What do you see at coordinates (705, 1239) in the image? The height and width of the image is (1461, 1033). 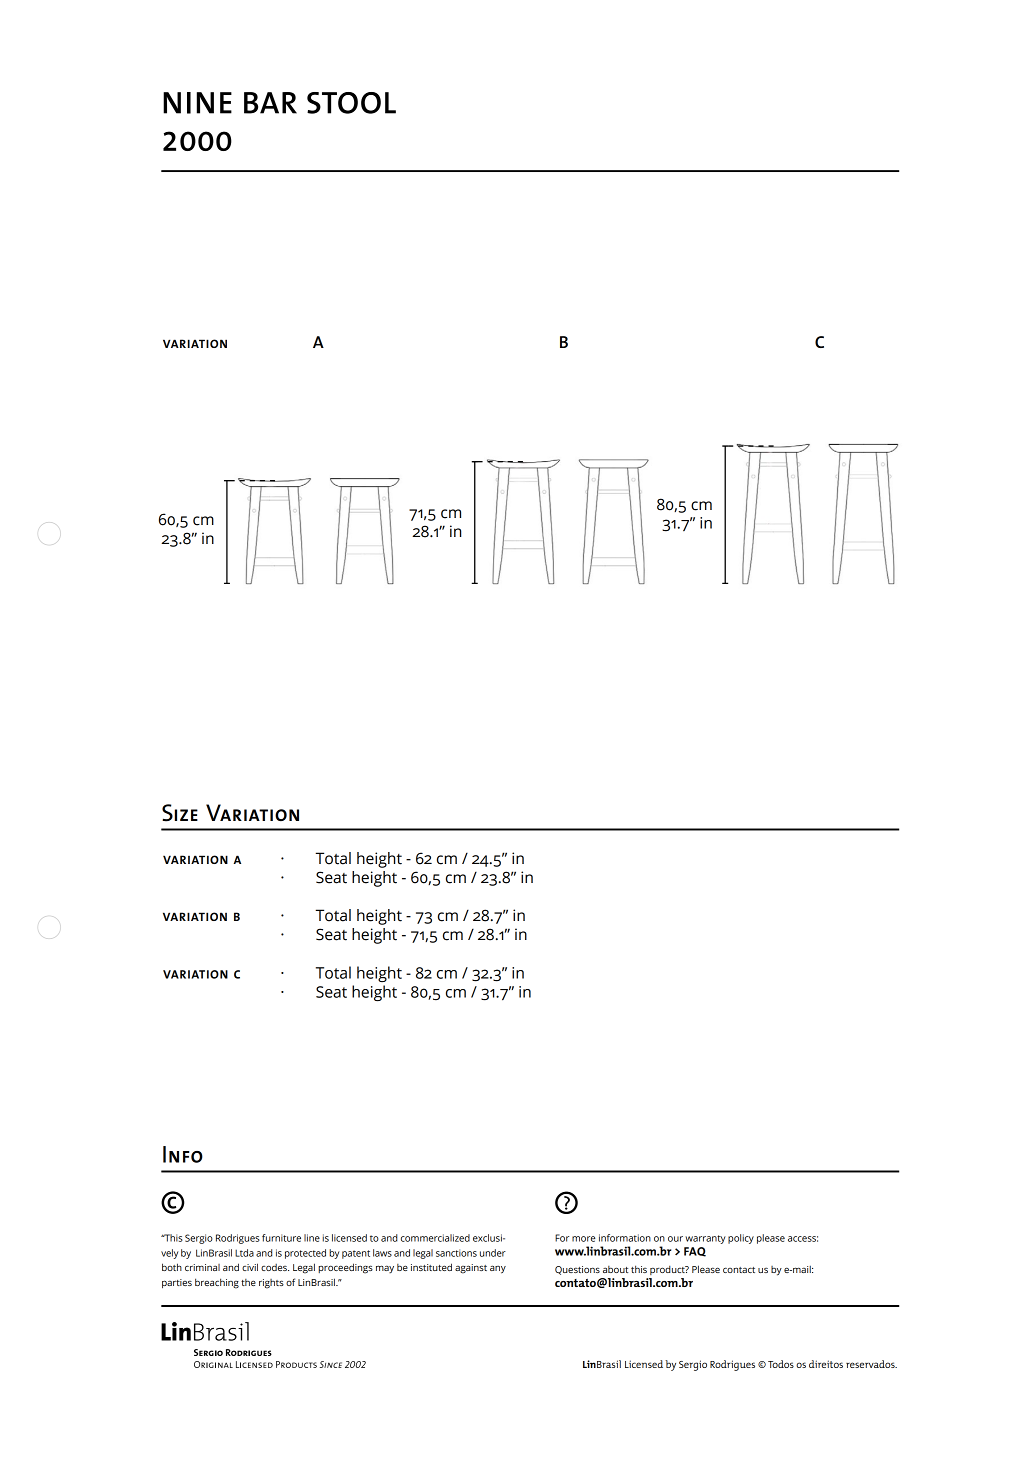 I see `warranty` at bounding box center [705, 1239].
